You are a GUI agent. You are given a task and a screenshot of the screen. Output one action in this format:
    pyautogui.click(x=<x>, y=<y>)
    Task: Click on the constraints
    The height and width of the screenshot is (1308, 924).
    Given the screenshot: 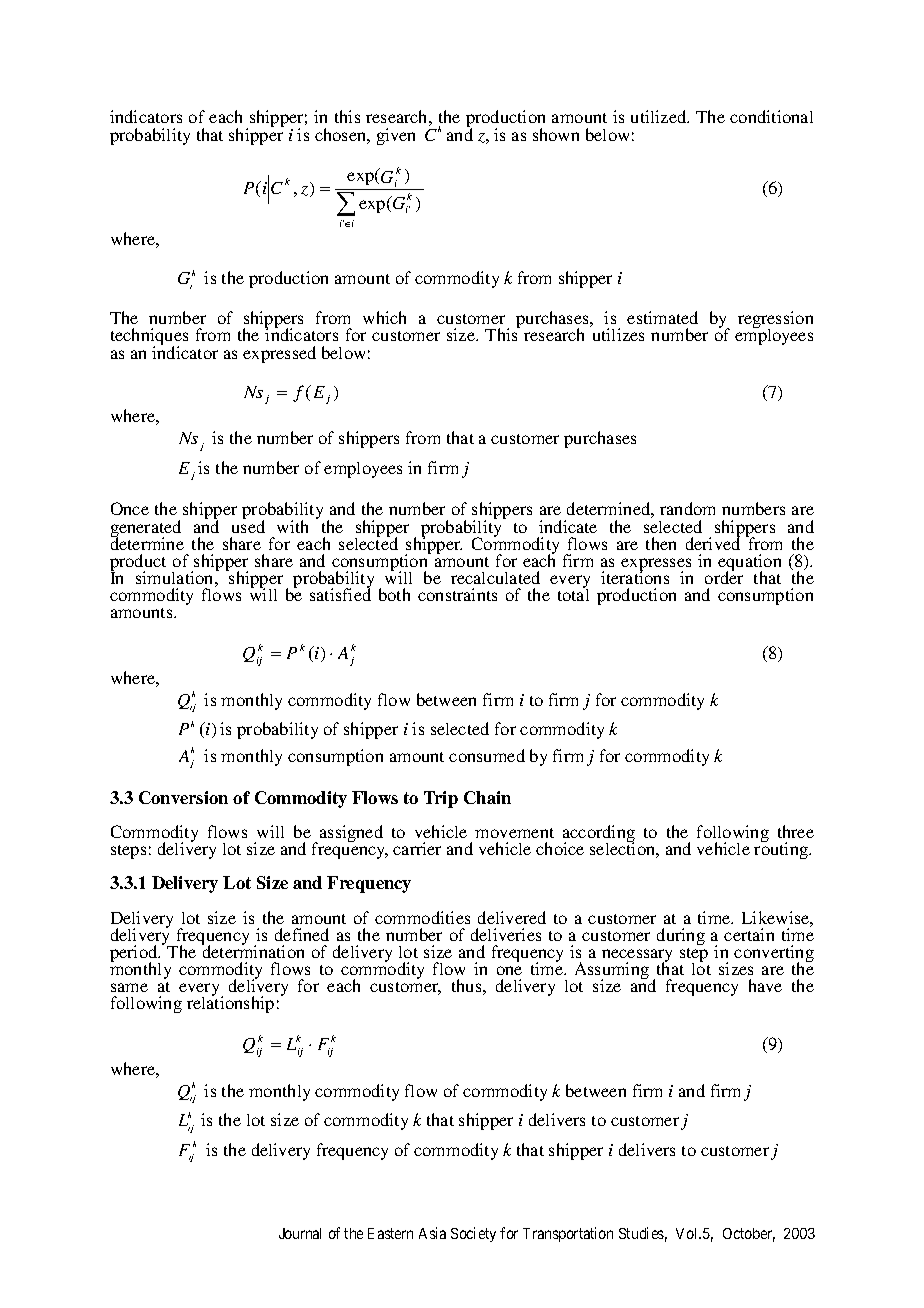 What is the action you would take?
    pyautogui.click(x=457, y=594)
